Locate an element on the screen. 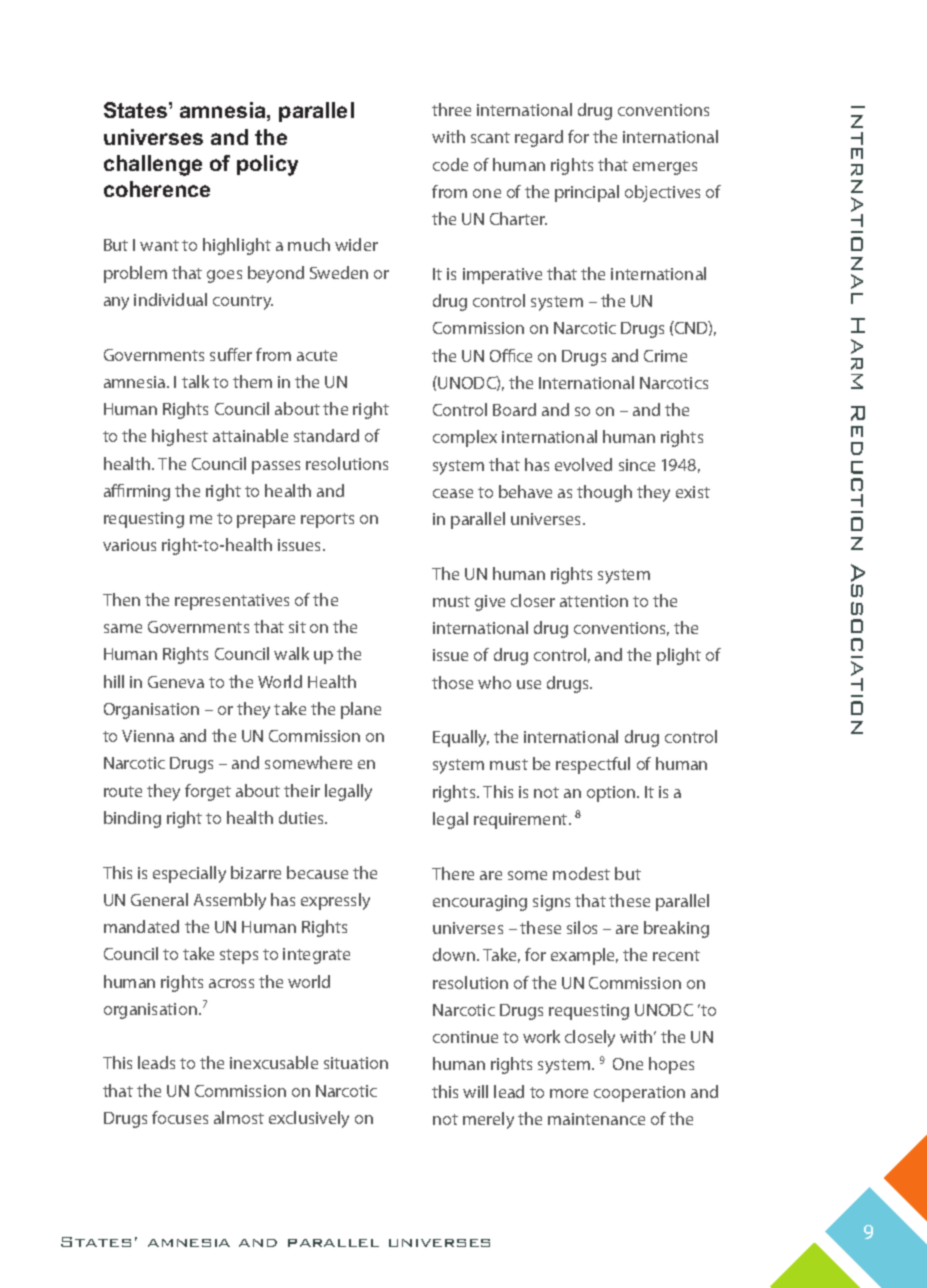 The image size is (927, 1288). since is located at coordinates (637, 465).
